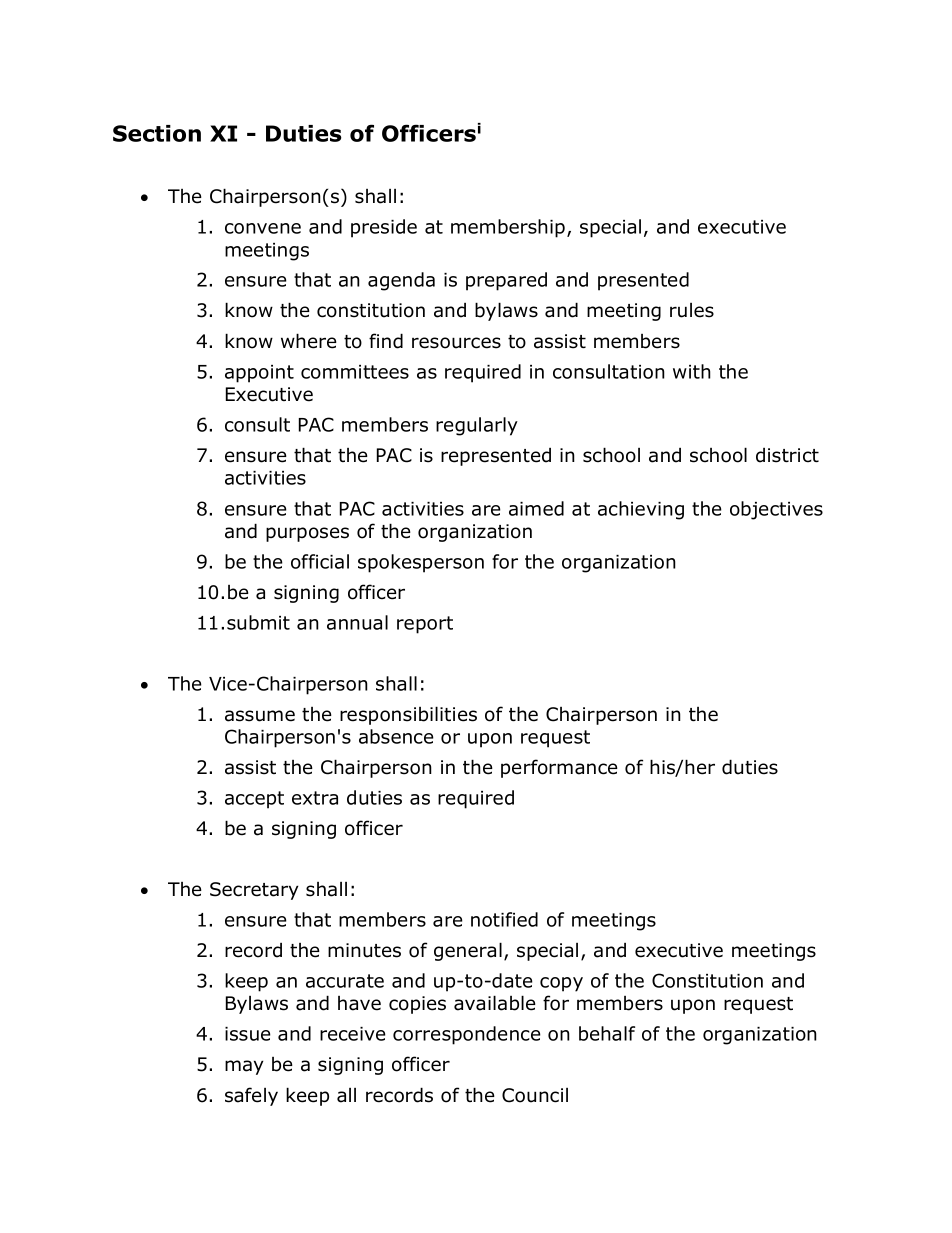  I want to click on Section, so click(157, 133).
